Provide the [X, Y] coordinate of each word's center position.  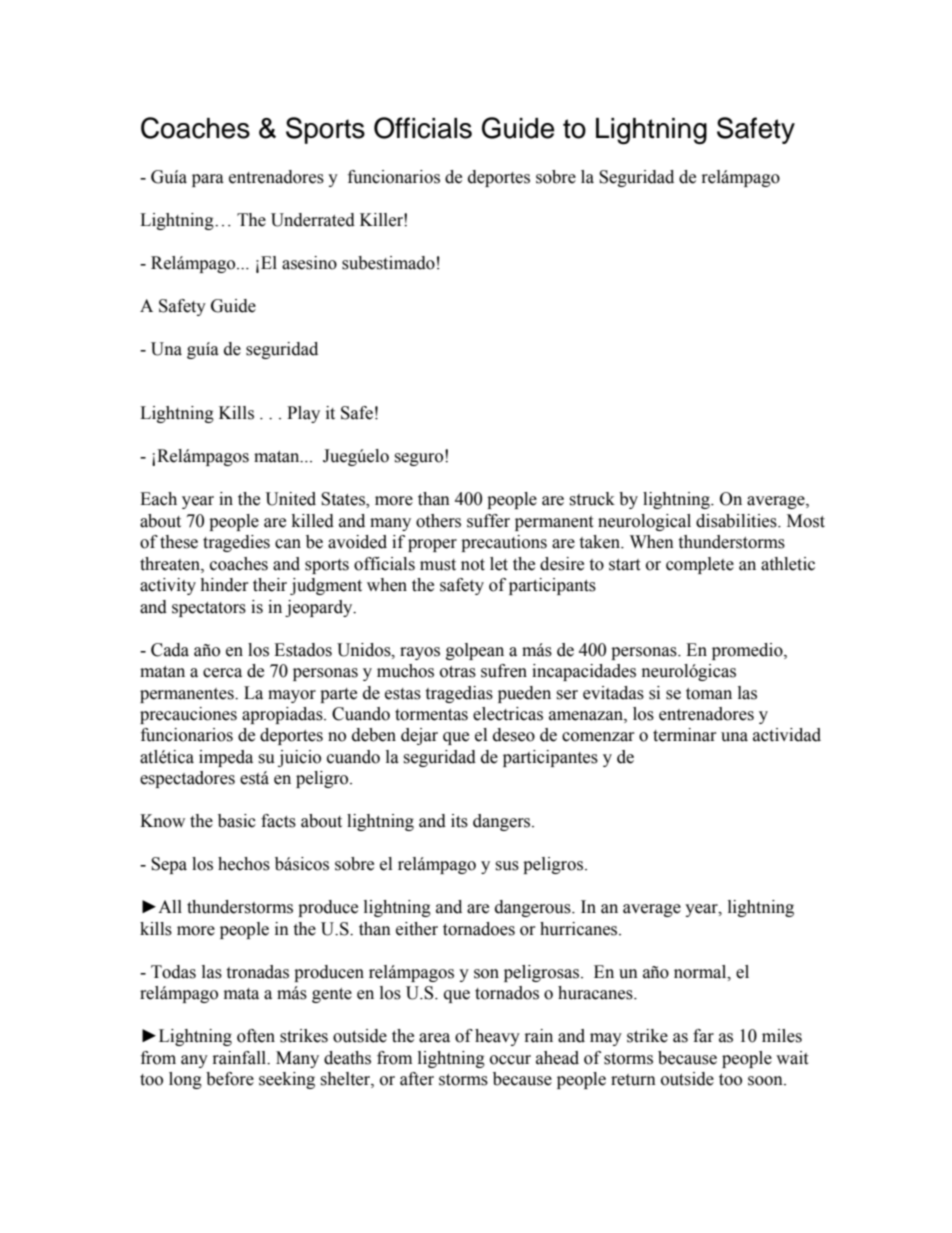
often [256, 1036]
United [291, 499]
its [459, 821]
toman [709, 694]
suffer [488, 521]
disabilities [737, 521]
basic [237, 821]
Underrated [313, 220]
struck [592, 499]
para [208, 180]
